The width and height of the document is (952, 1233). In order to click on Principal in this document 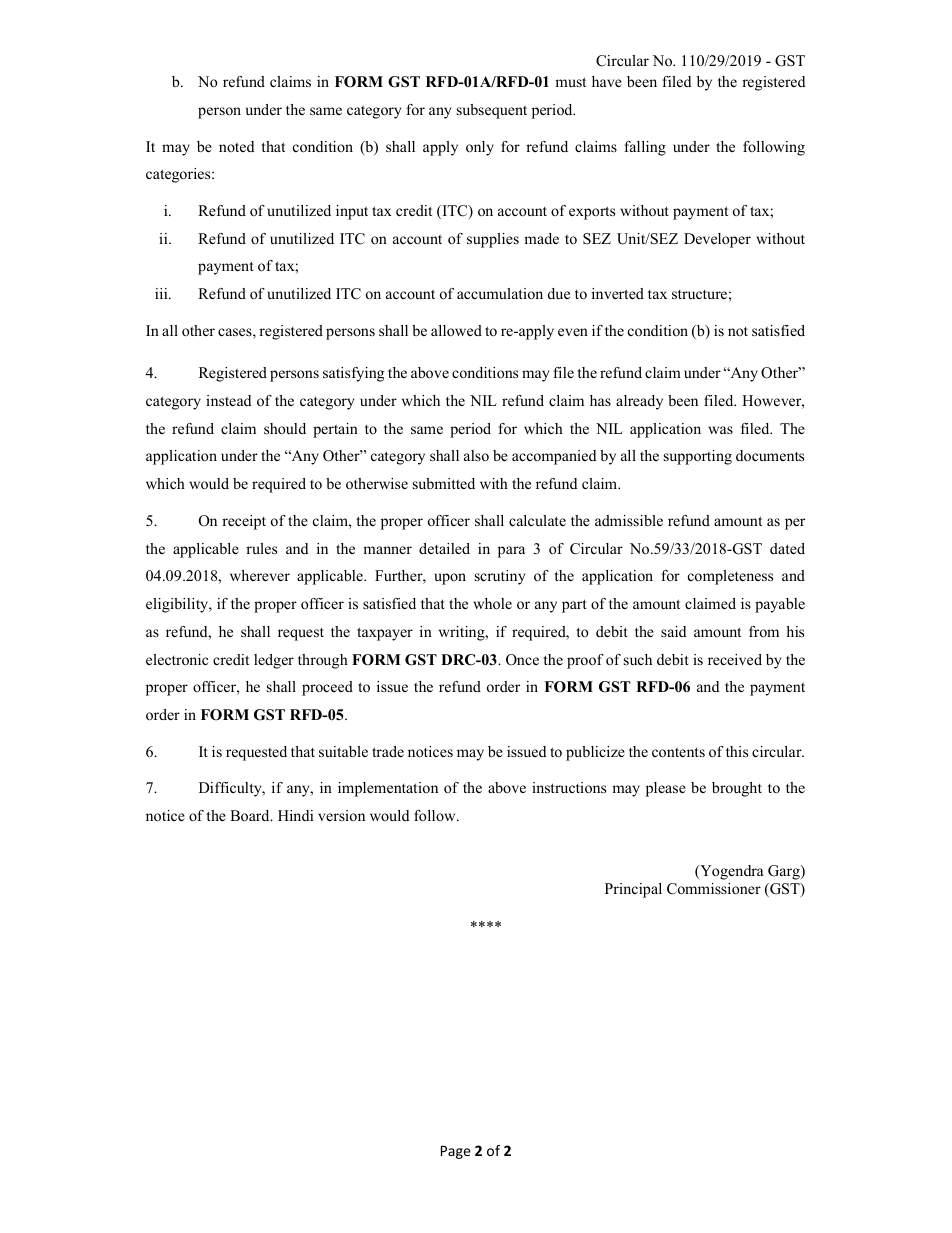, I will do `click(633, 890)`.
